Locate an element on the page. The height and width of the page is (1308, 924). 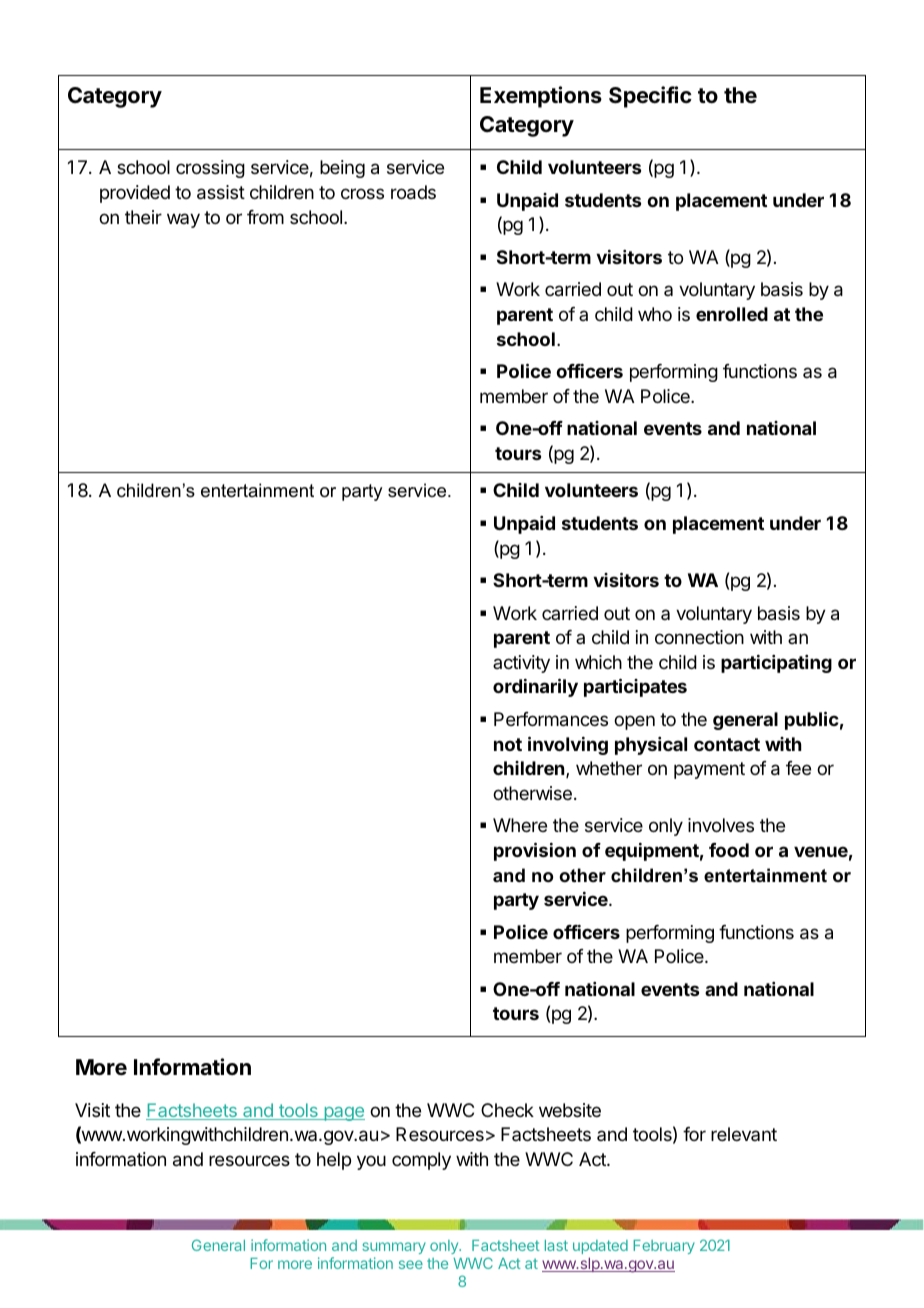
connection is located at coordinates (699, 637).
